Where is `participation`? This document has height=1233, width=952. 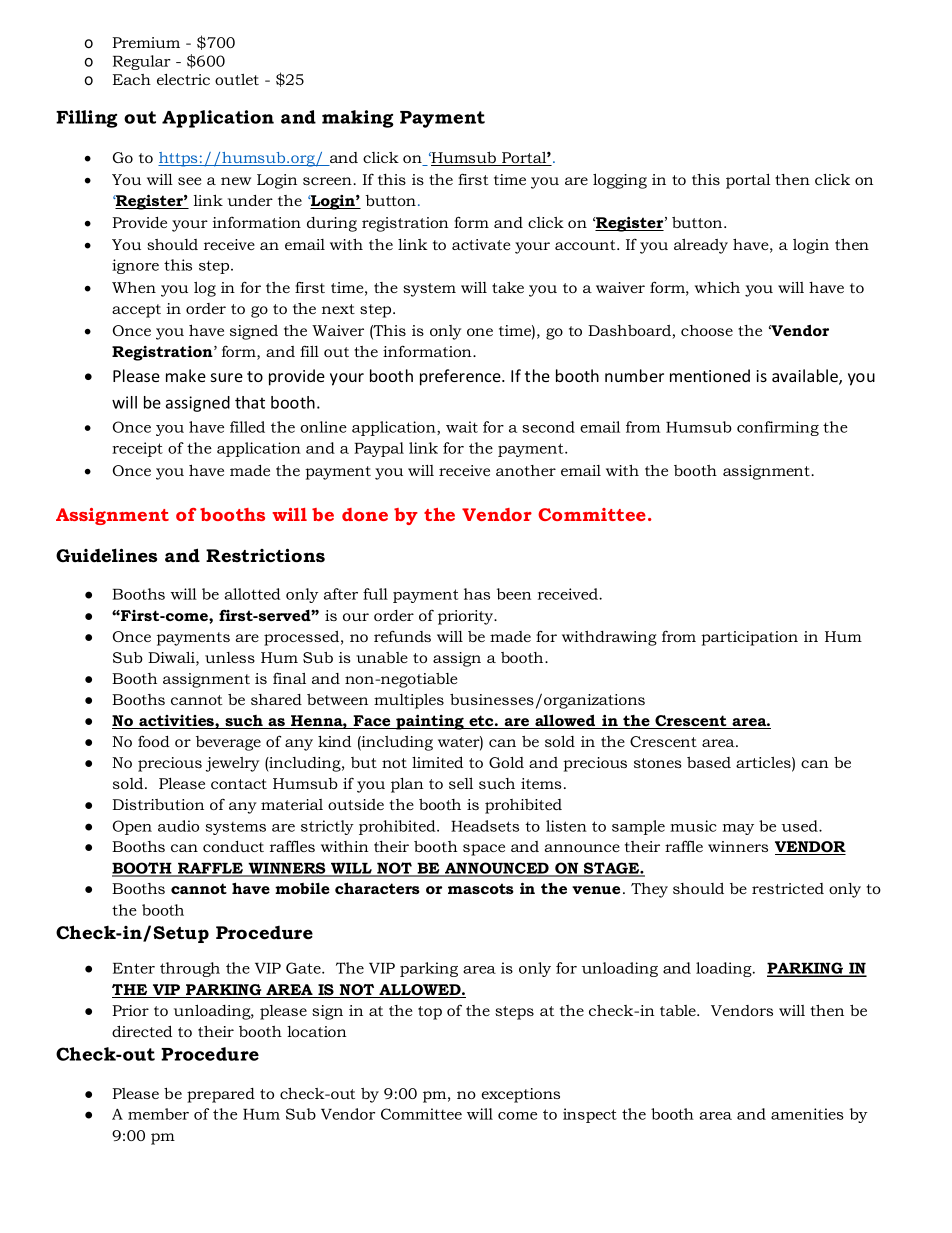
participation is located at coordinates (749, 638).
